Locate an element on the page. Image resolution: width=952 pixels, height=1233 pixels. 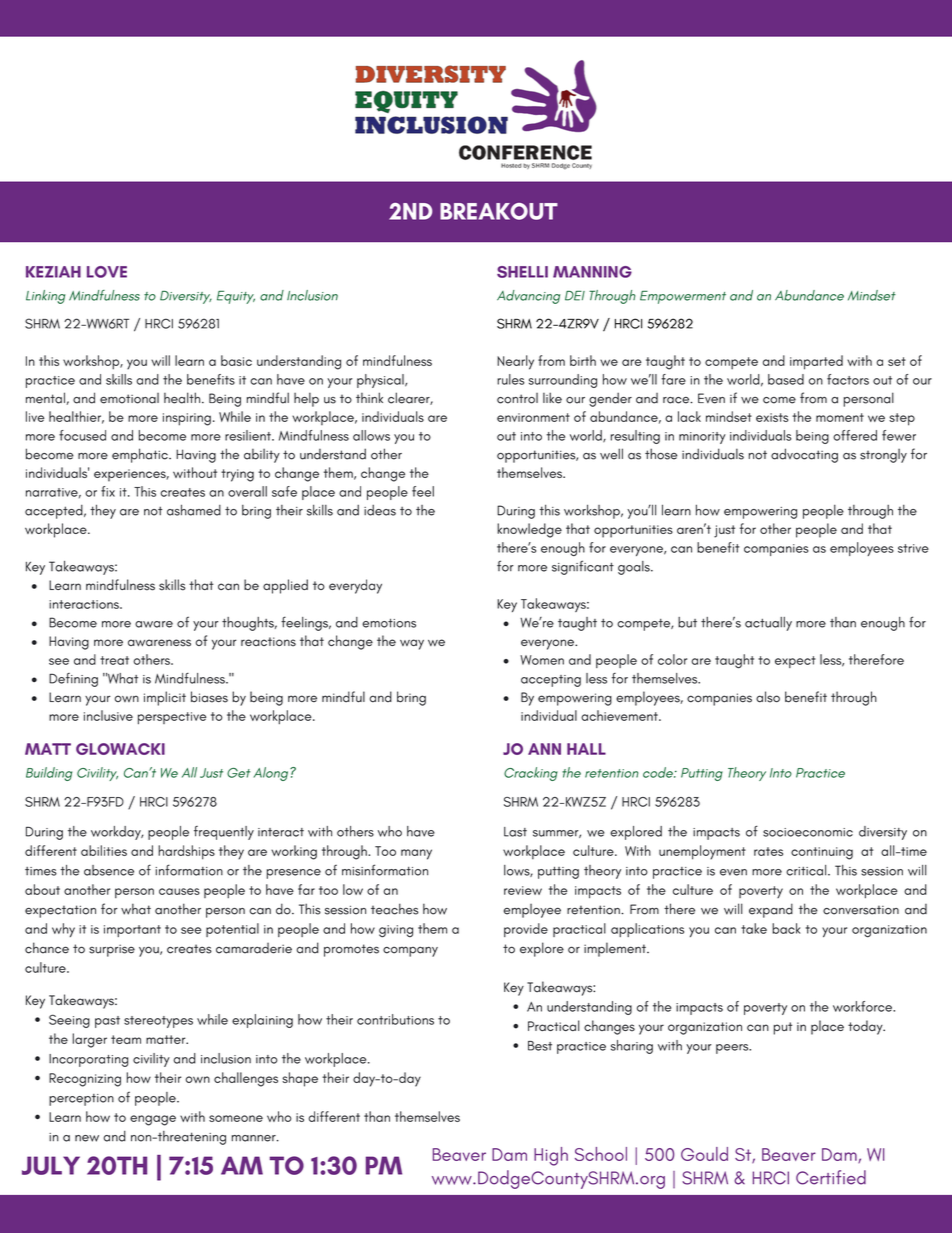
strive is located at coordinates (913, 548).
